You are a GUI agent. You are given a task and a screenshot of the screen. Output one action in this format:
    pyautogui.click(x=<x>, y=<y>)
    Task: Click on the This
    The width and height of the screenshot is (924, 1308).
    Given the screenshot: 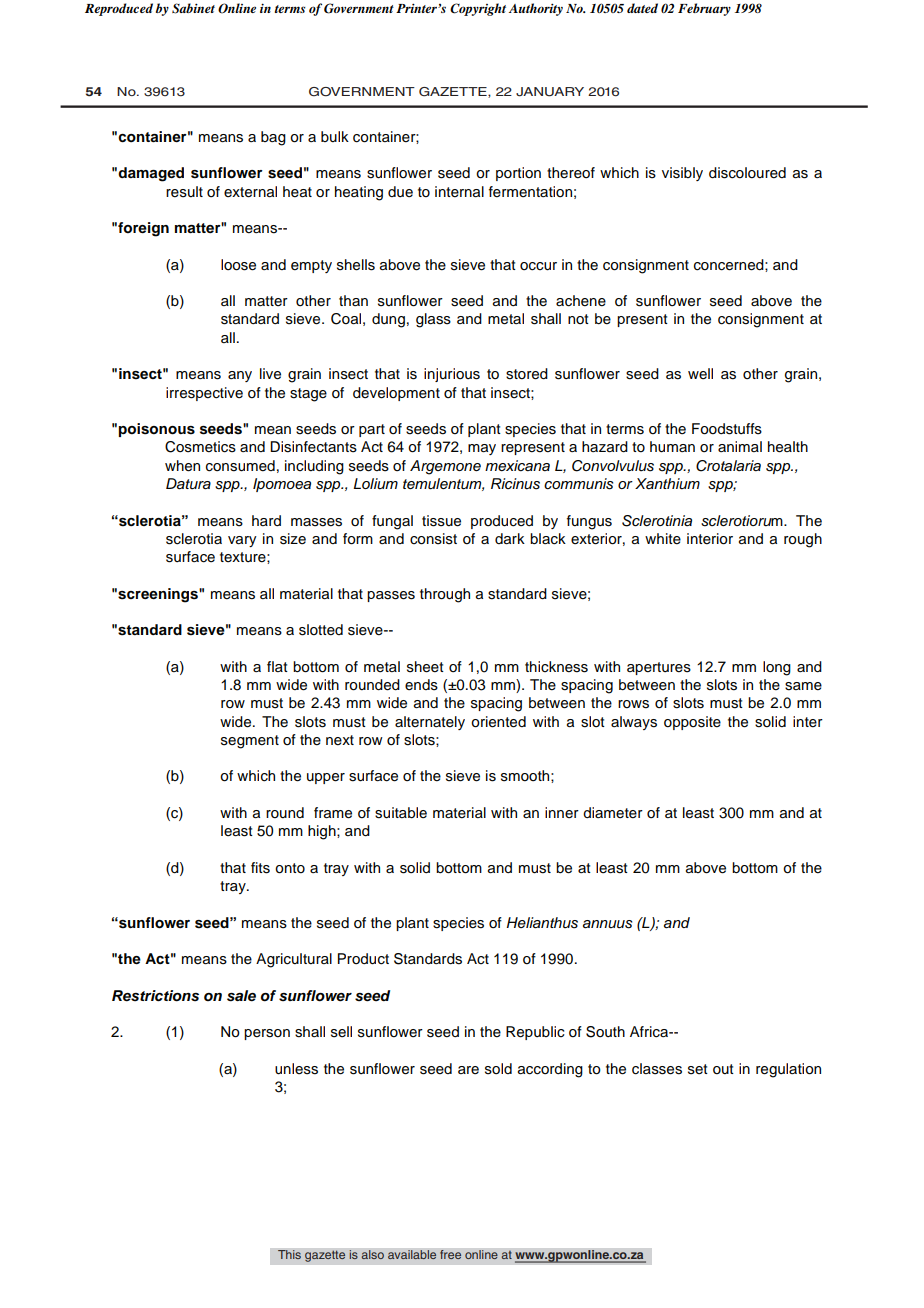 What is the action you would take?
    pyautogui.click(x=289, y=1255)
